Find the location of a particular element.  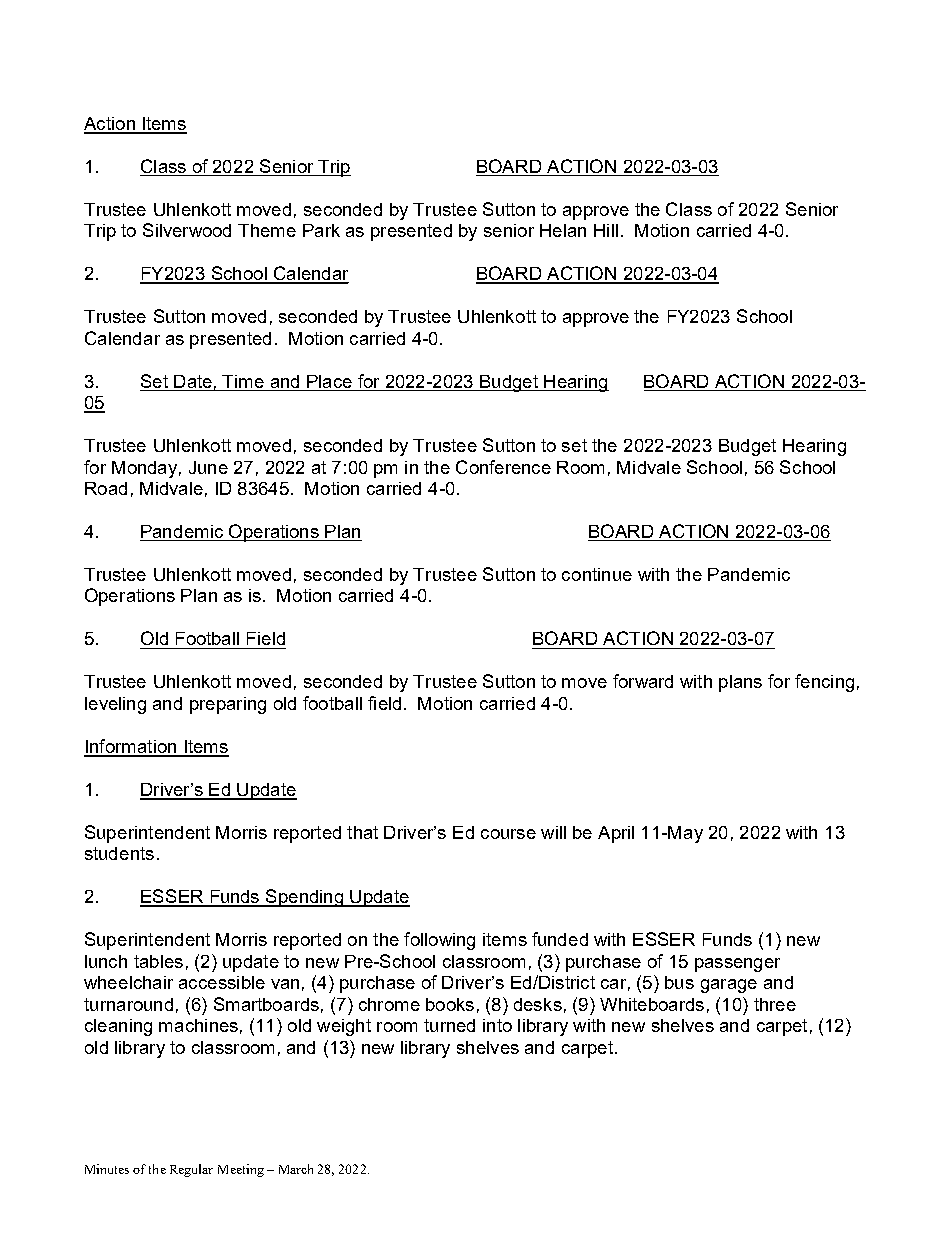

course is located at coordinates (508, 834).
